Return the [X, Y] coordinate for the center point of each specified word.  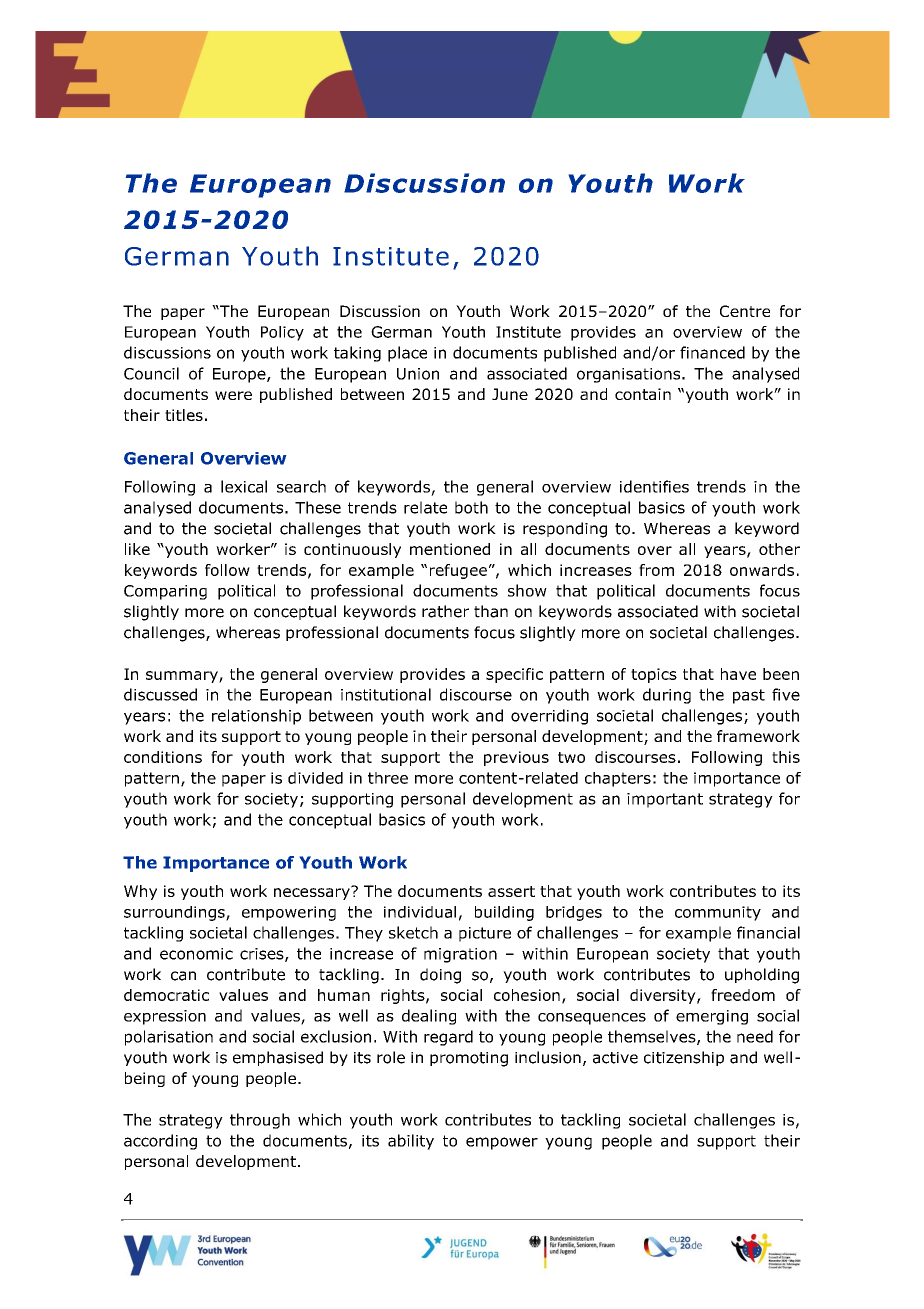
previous [516, 758]
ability [411, 1142]
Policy [282, 333]
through [260, 1121]
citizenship [684, 1058]
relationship [256, 717]
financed [712, 352]
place [407, 354]
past [749, 696]
